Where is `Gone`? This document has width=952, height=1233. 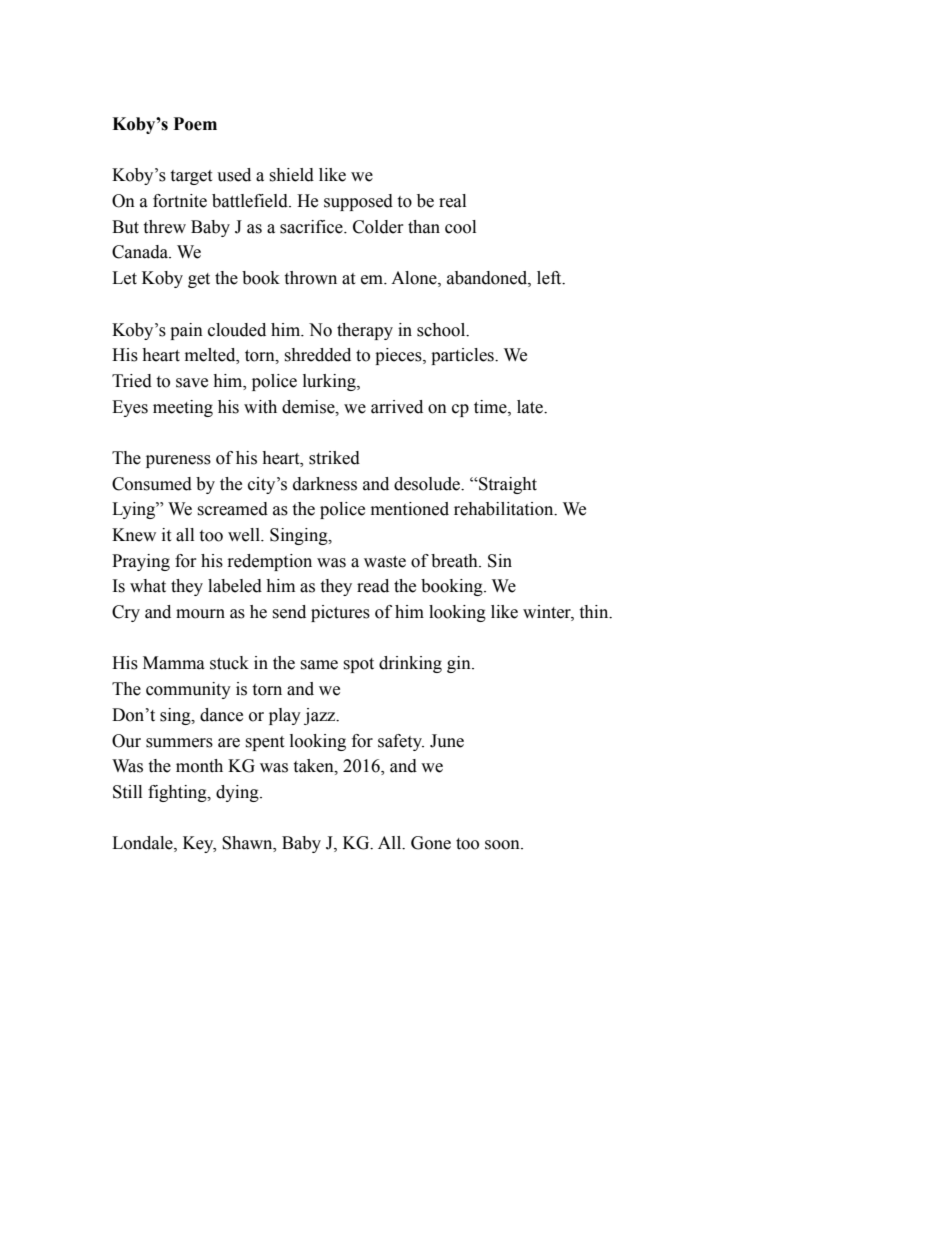
Gone is located at coordinates (431, 843).
